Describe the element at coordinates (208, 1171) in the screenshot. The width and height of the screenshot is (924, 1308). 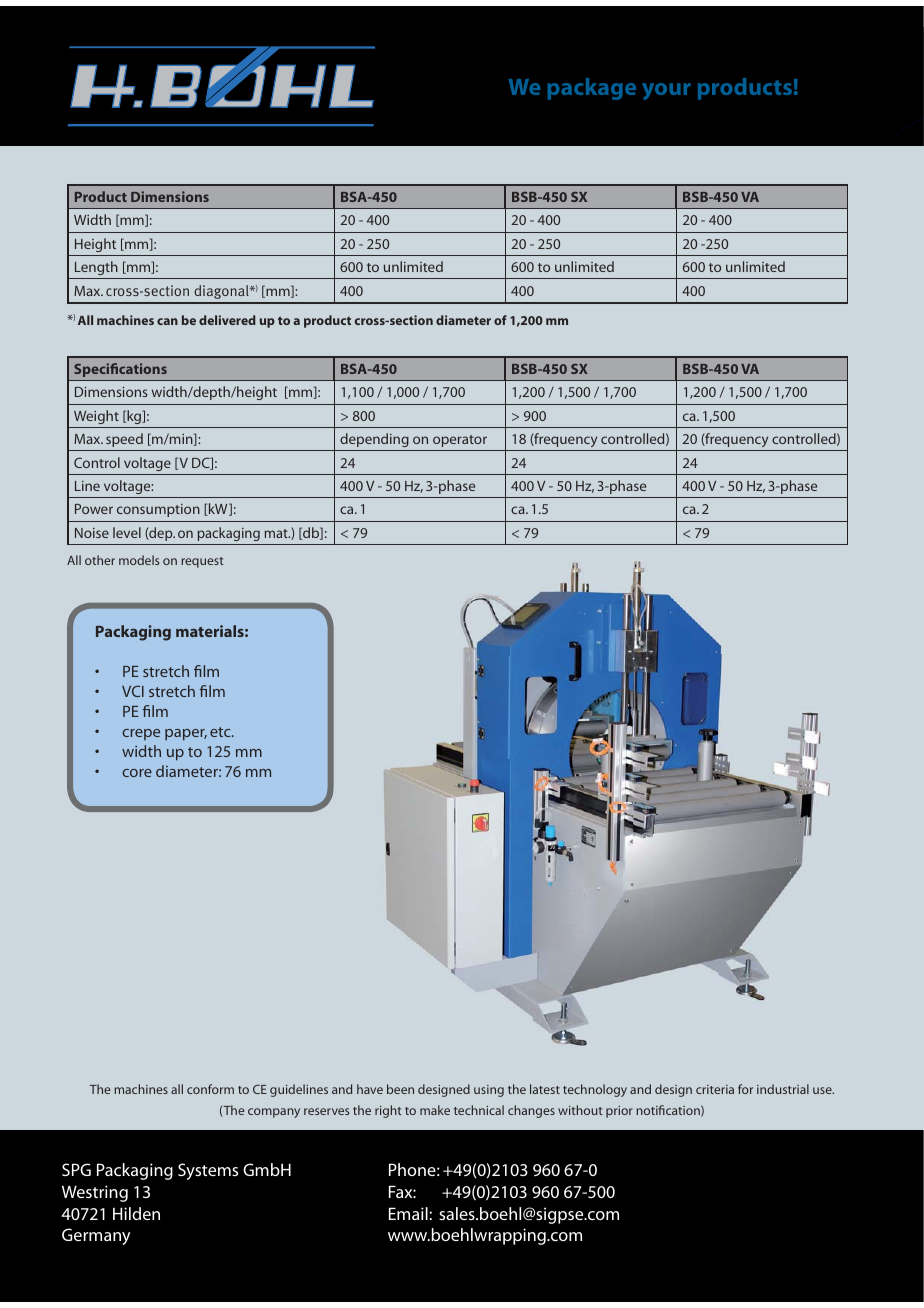
I see `Systems` at that location.
